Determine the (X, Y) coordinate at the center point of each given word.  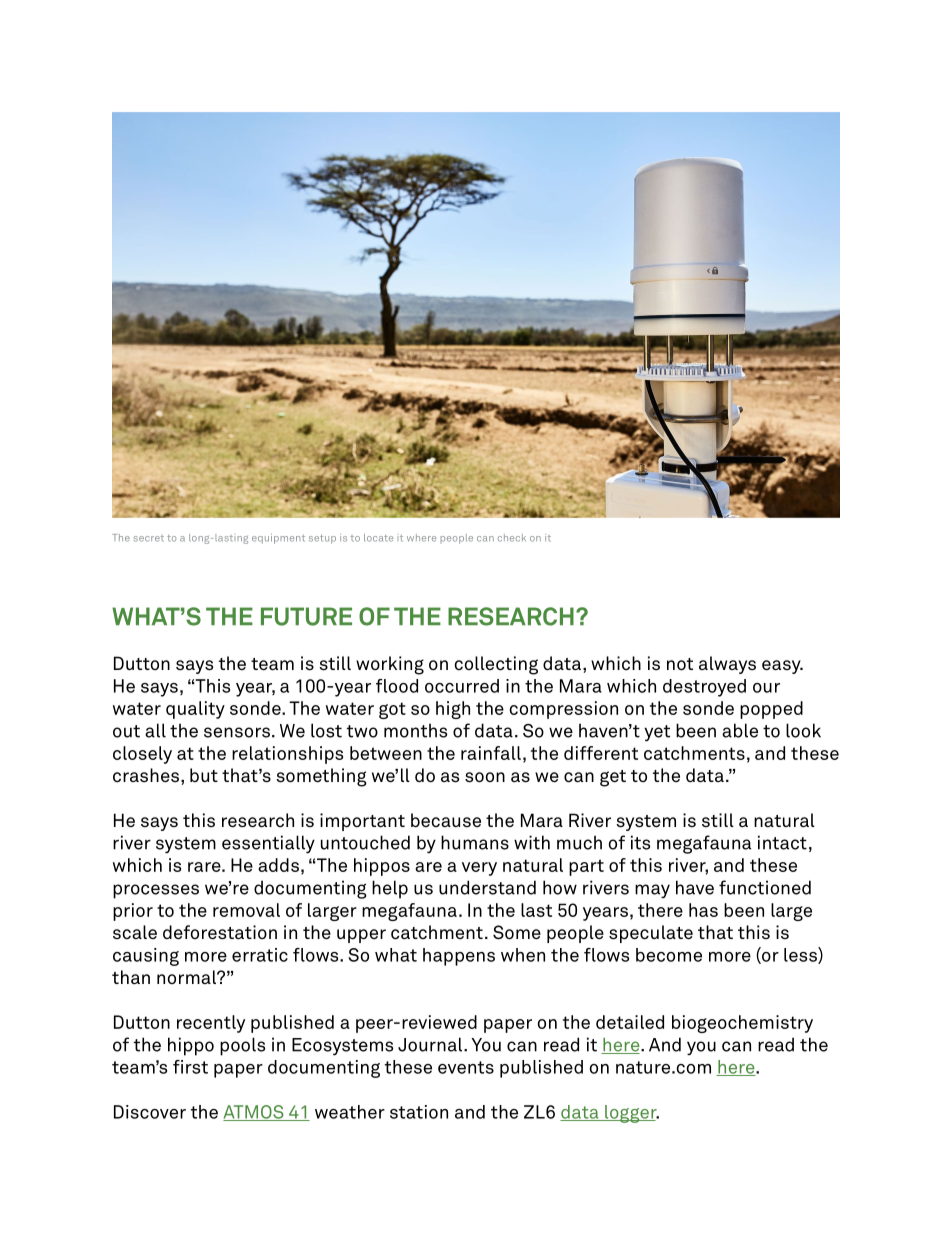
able (740, 730)
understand (487, 887)
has (703, 910)
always (727, 665)
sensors (237, 732)
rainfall (491, 753)
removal (246, 910)
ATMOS (254, 1113)
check (512, 538)
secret (149, 538)
